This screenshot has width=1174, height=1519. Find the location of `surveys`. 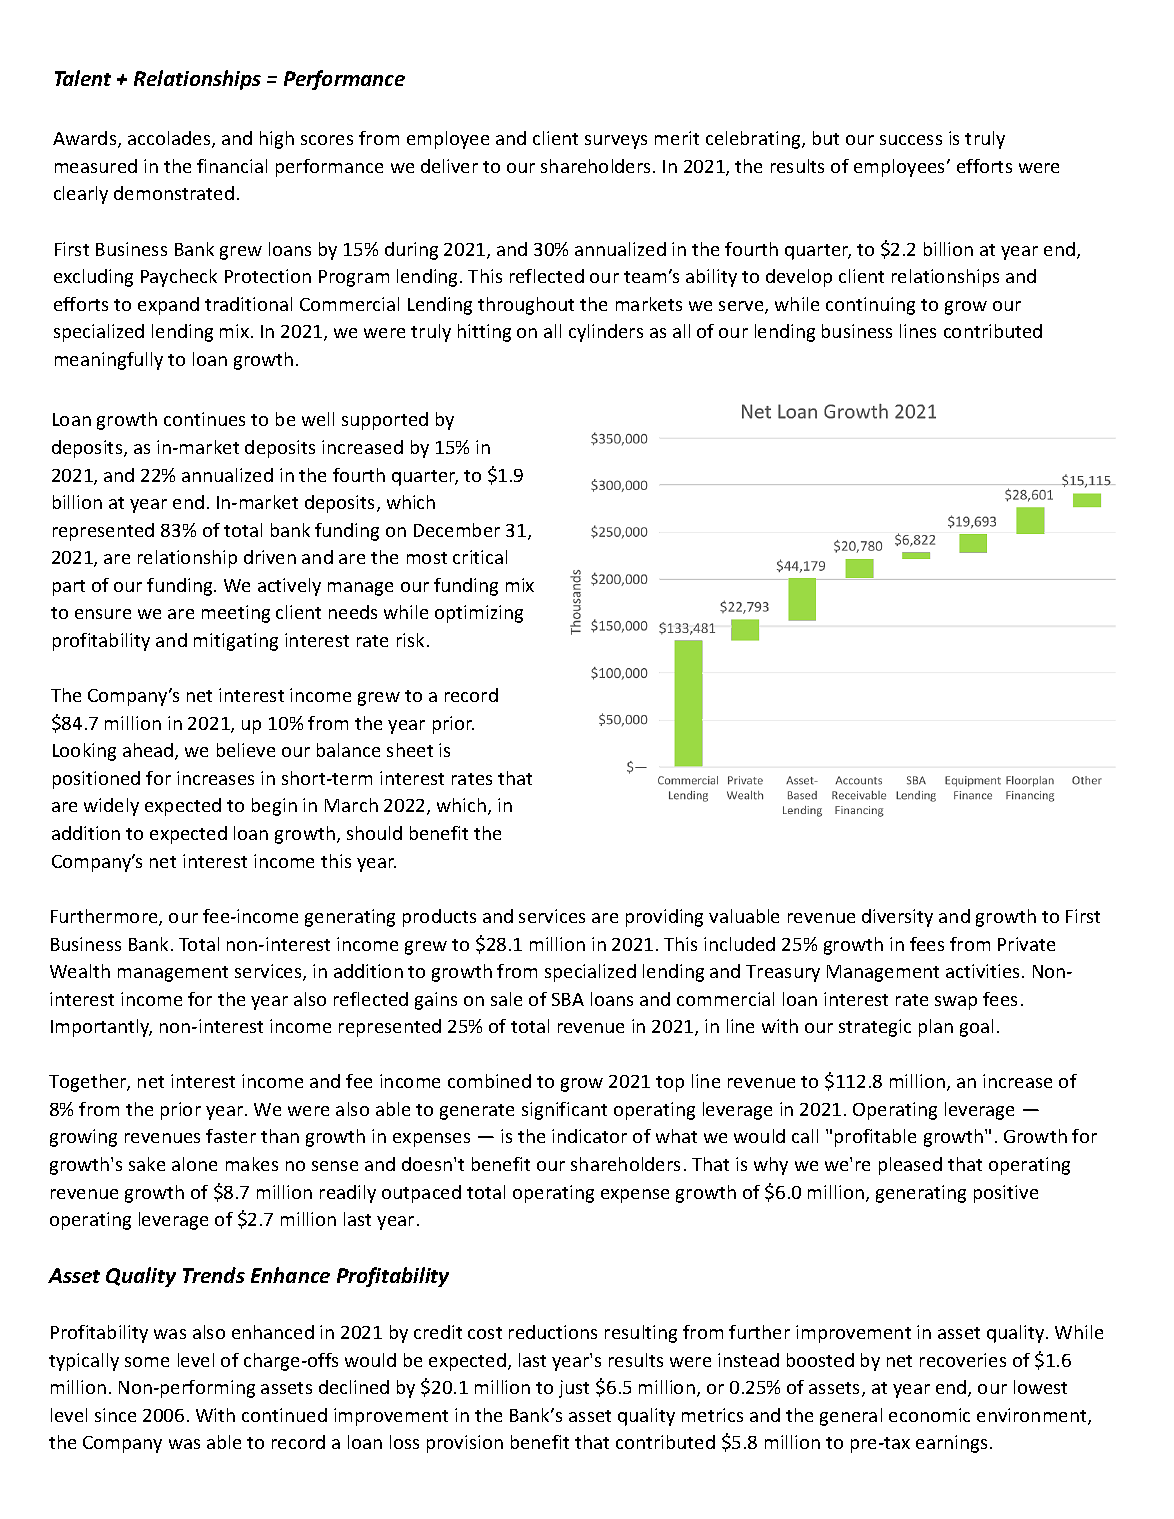

surveys is located at coordinates (616, 142).
